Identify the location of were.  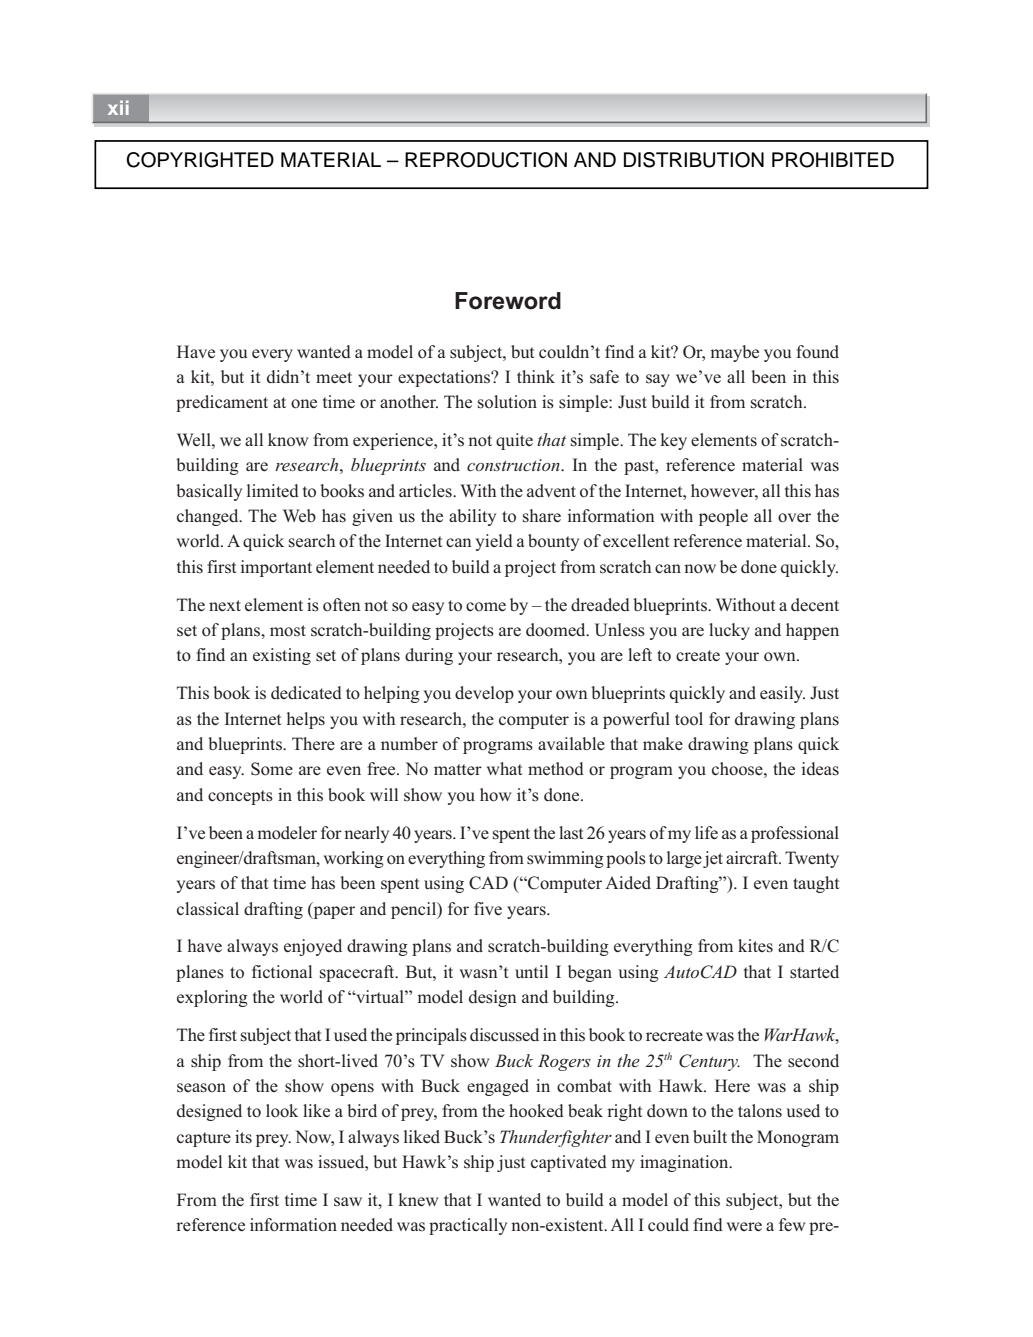
(744, 1226).
